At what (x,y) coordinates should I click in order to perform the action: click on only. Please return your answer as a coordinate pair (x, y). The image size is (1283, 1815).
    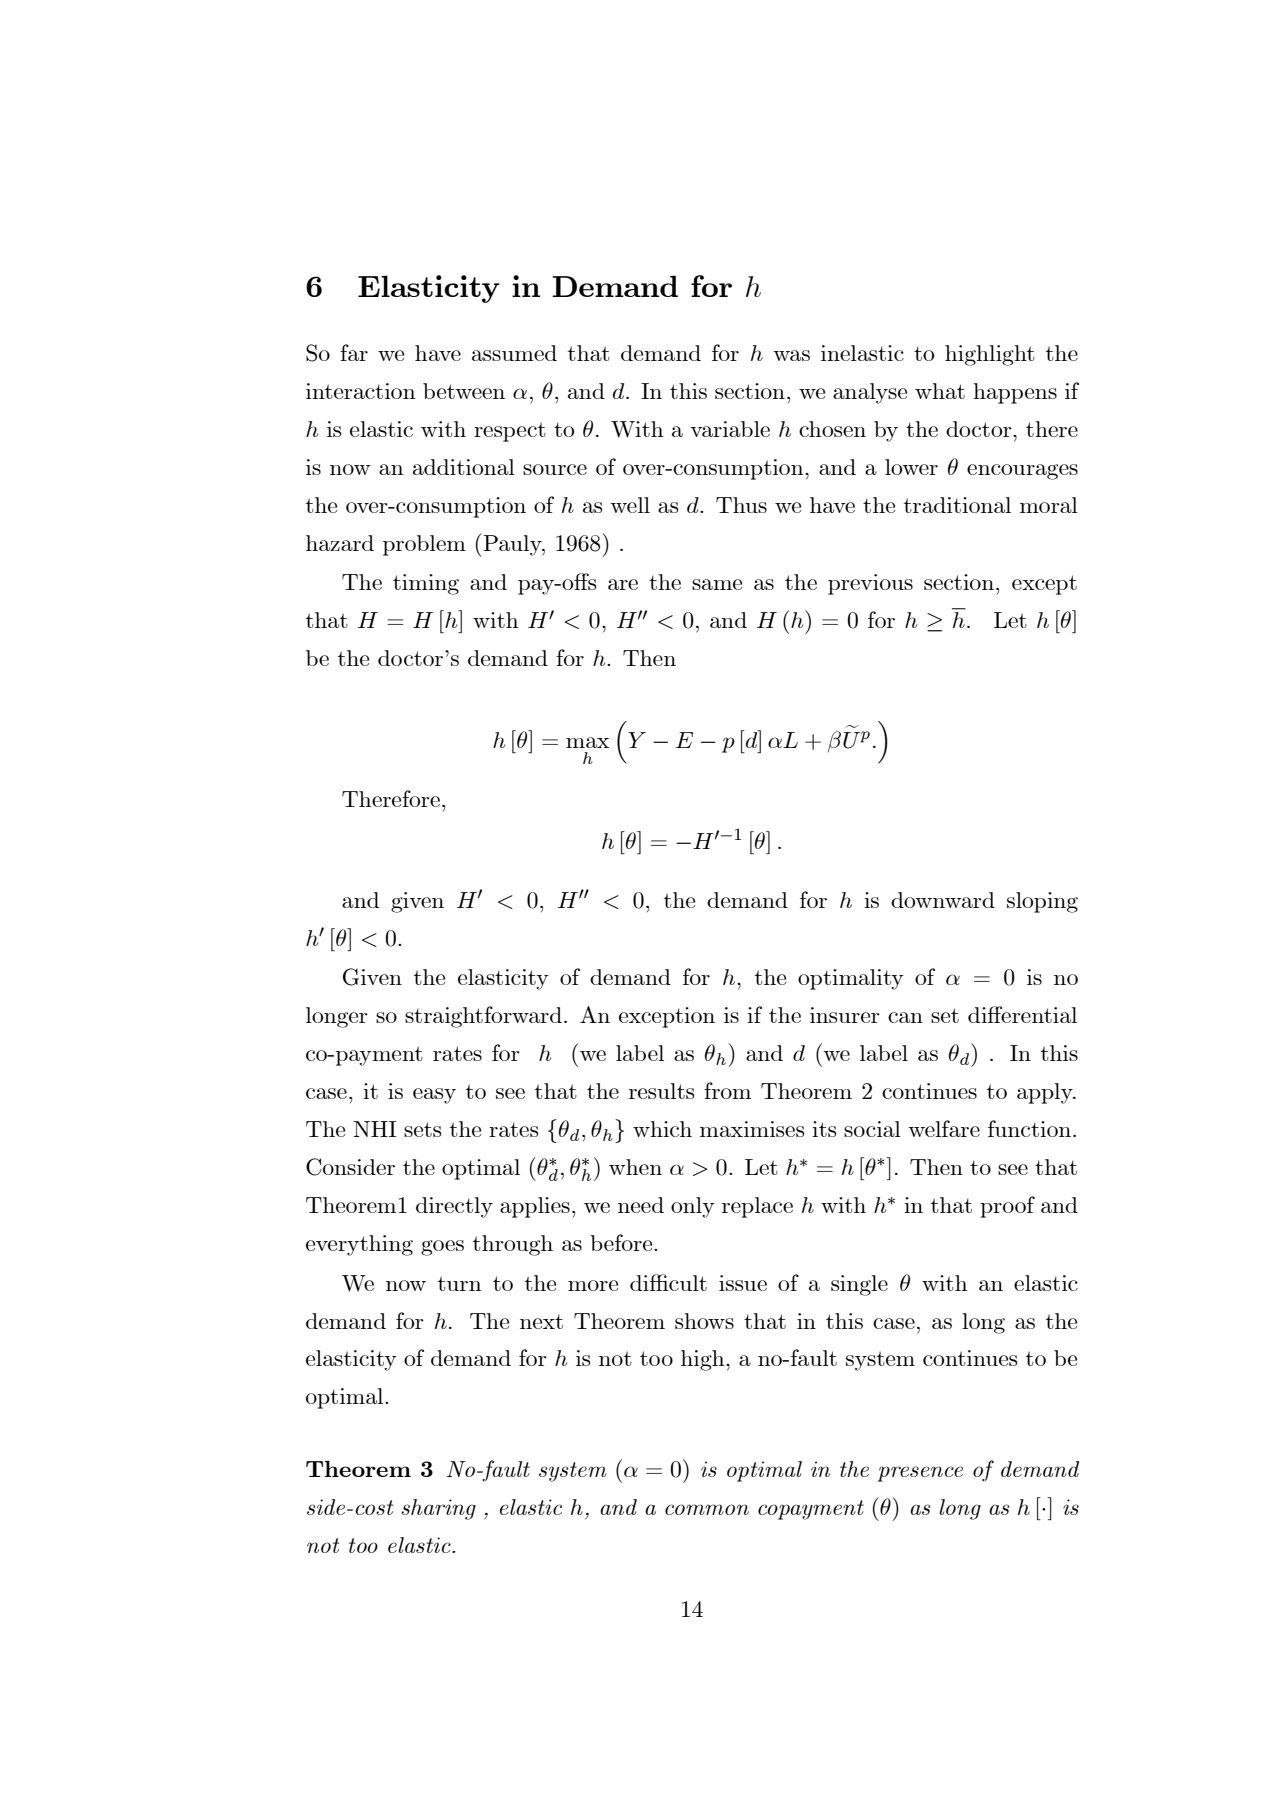
    Looking at the image, I should click on (693, 1207).
